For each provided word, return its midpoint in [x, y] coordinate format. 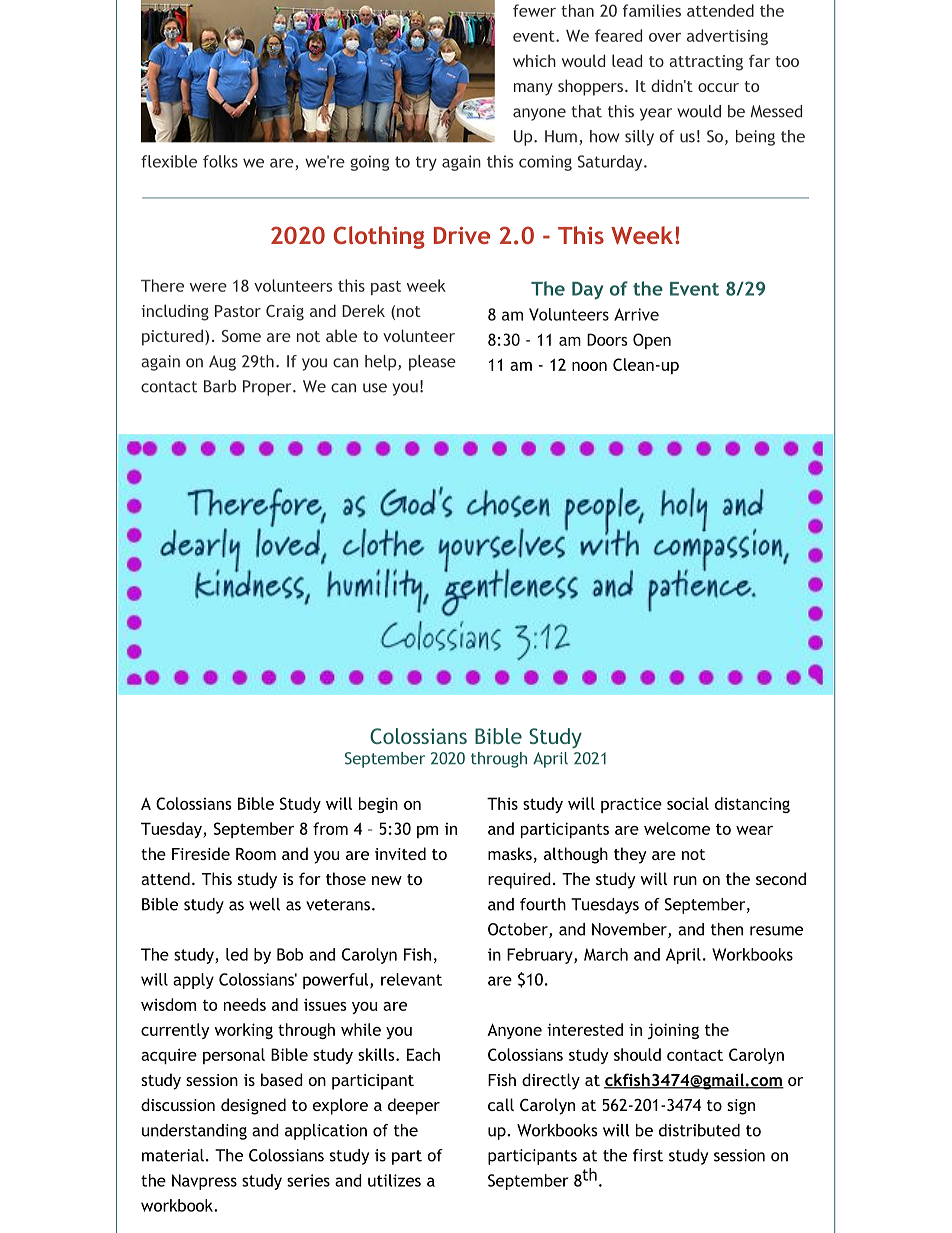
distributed [699, 1130]
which [534, 60]
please [432, 363]
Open [652, 341]
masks [510, 853]
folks [220, 161]
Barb [220, 386]
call [501, 1104]
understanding [194, 1132]
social [688, 803]
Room [256, 854]
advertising [727, 37]
